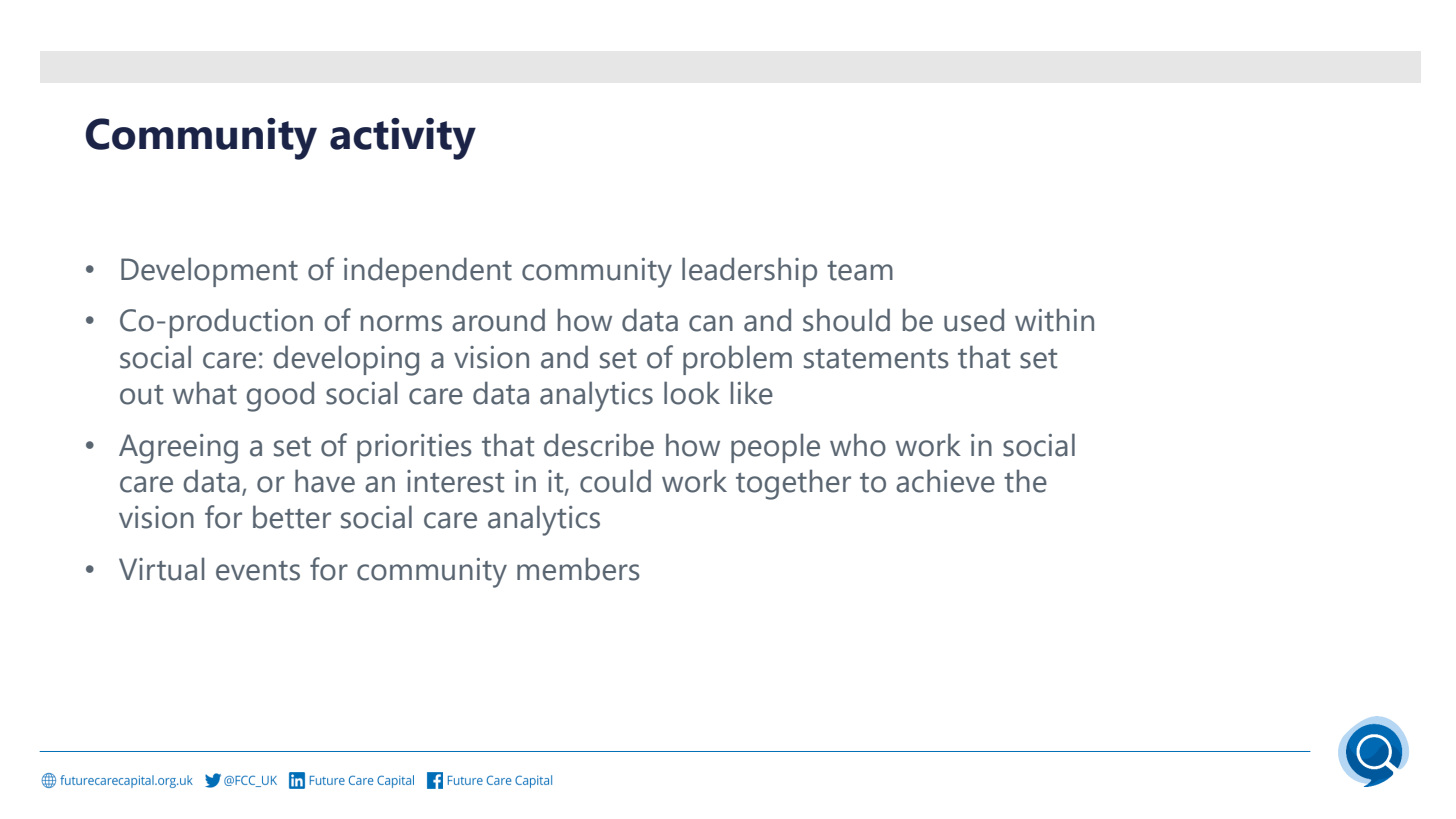  Describe the element at coordinates (749, 272) in the page. I see `leadership` at that location.
